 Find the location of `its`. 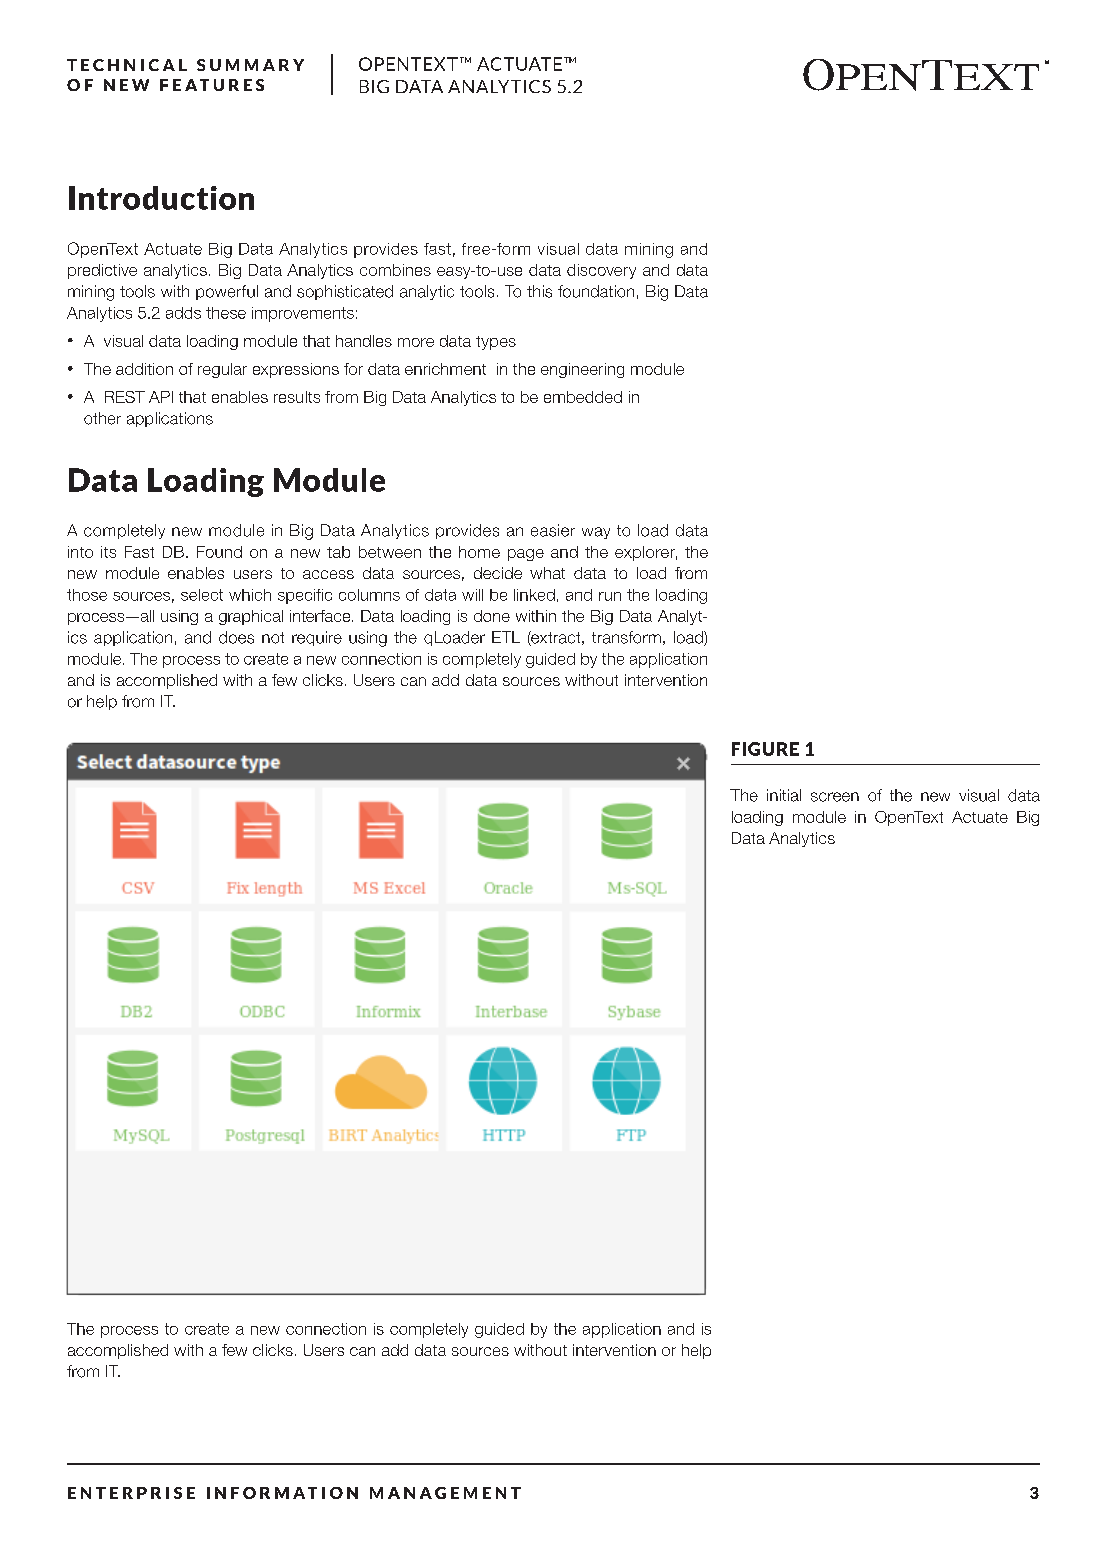

its is located at coordinates (108, 552).
